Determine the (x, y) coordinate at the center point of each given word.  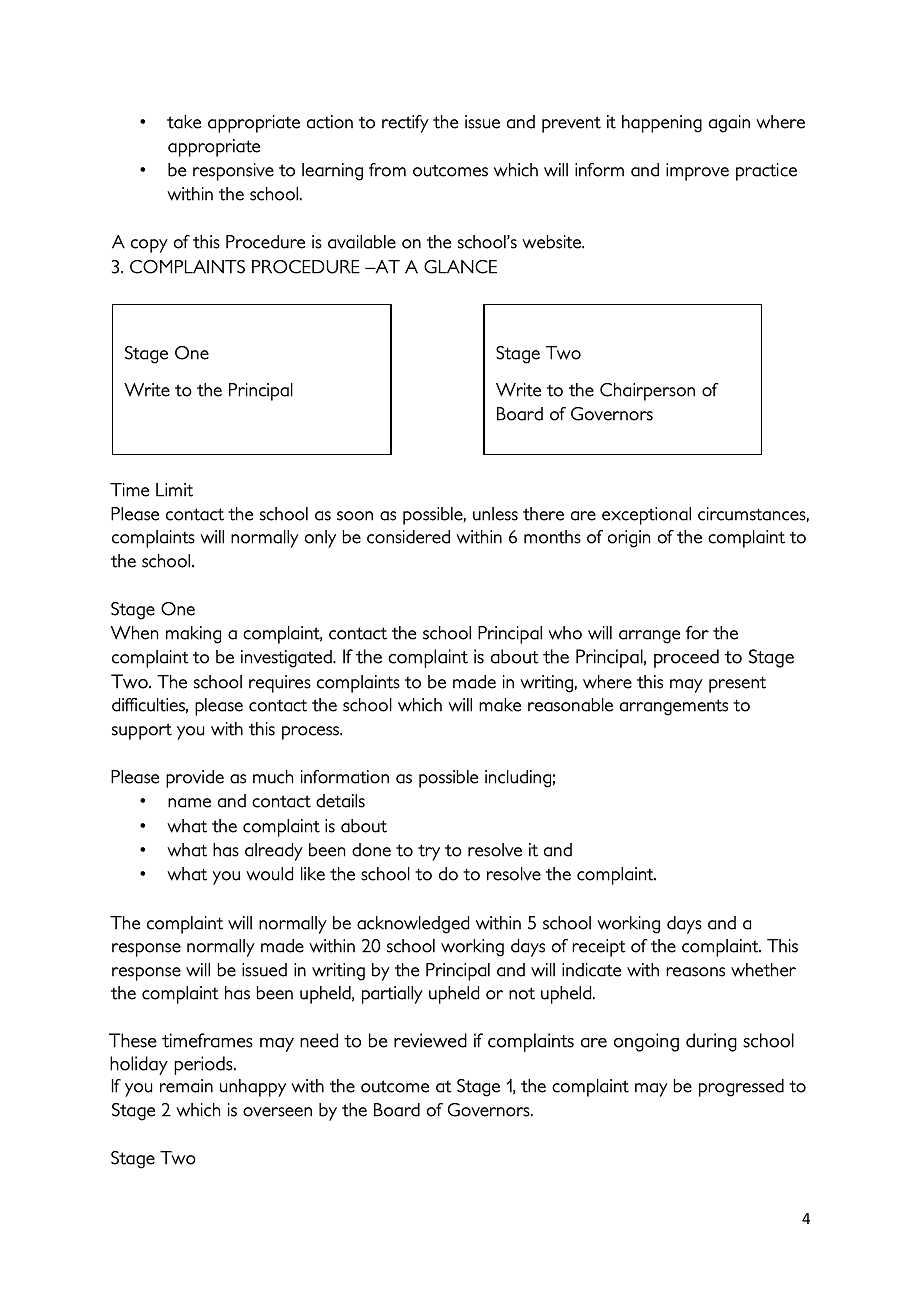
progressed (741, 1088)
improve (697, 172)
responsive (233, 172)
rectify (405, 124)
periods (204, 1065)
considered (408, 537)
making (193, 635)
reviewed (430, 1040)
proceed (686, 658)
